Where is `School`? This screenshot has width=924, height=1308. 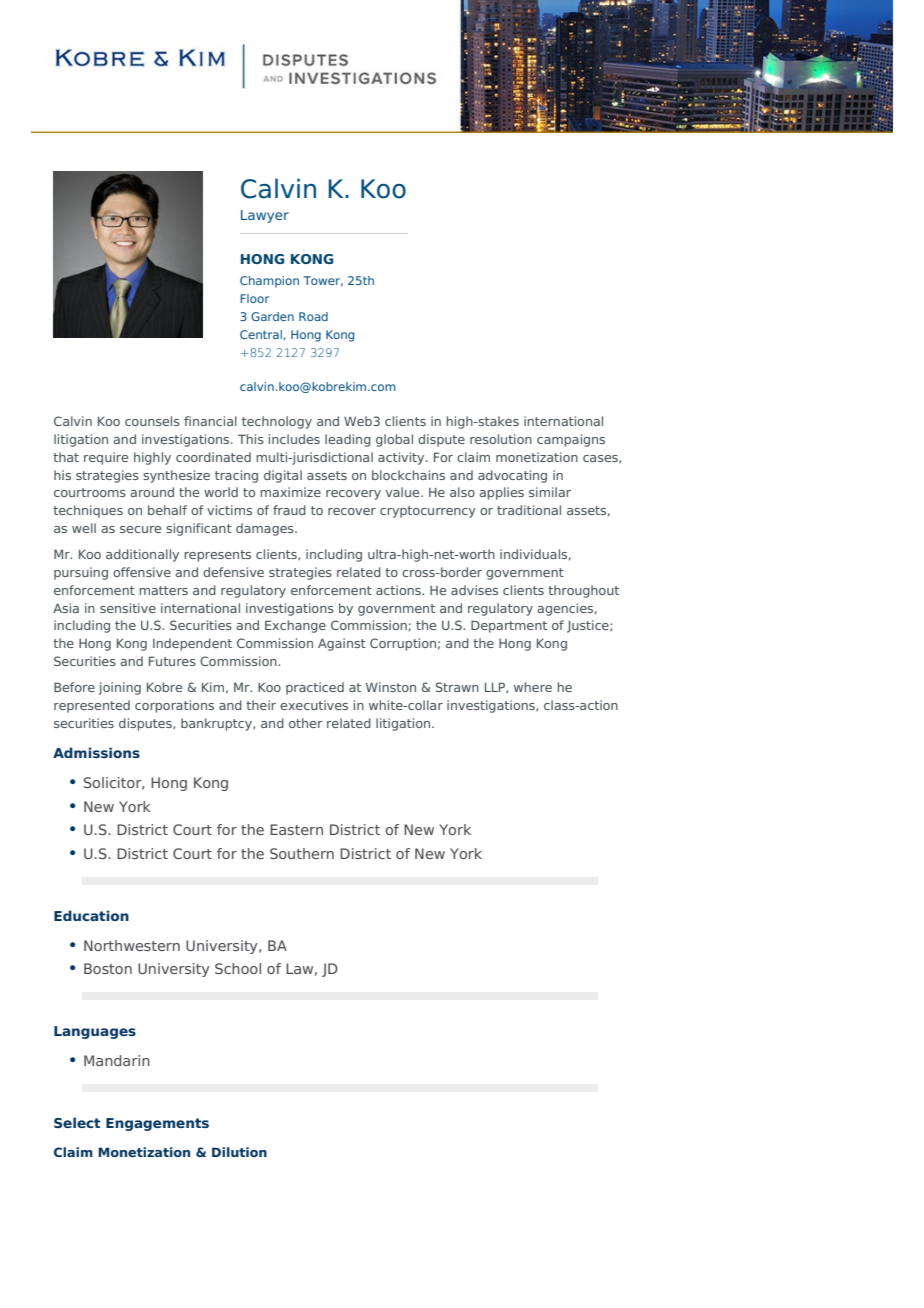 School is located at coordinates (238, 968).
